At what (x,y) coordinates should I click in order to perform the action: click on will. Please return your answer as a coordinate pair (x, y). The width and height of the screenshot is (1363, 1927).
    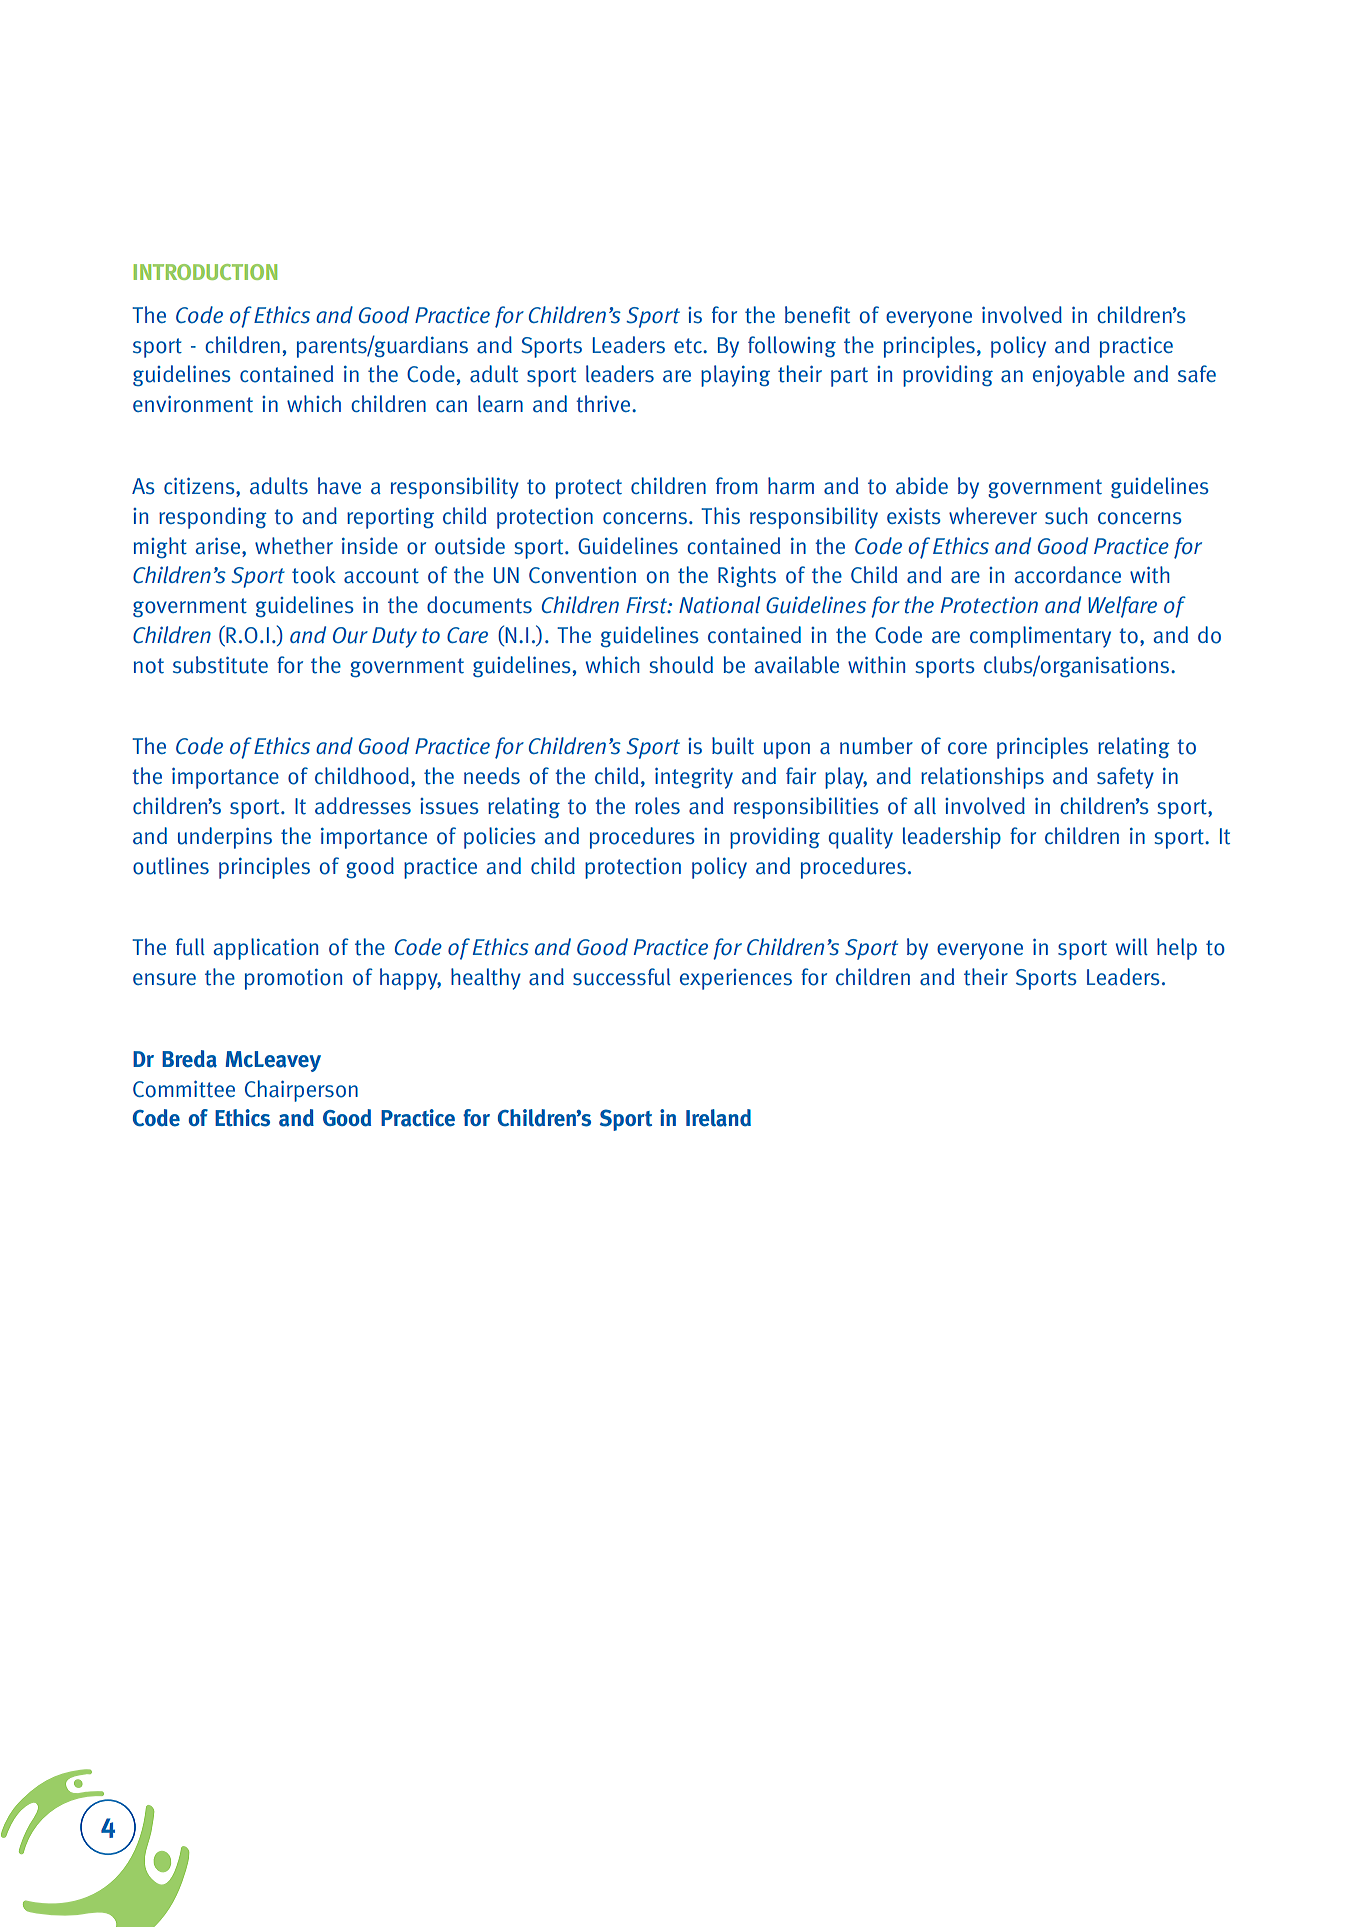
    Looking at the image, I should click on (1132, 946).
